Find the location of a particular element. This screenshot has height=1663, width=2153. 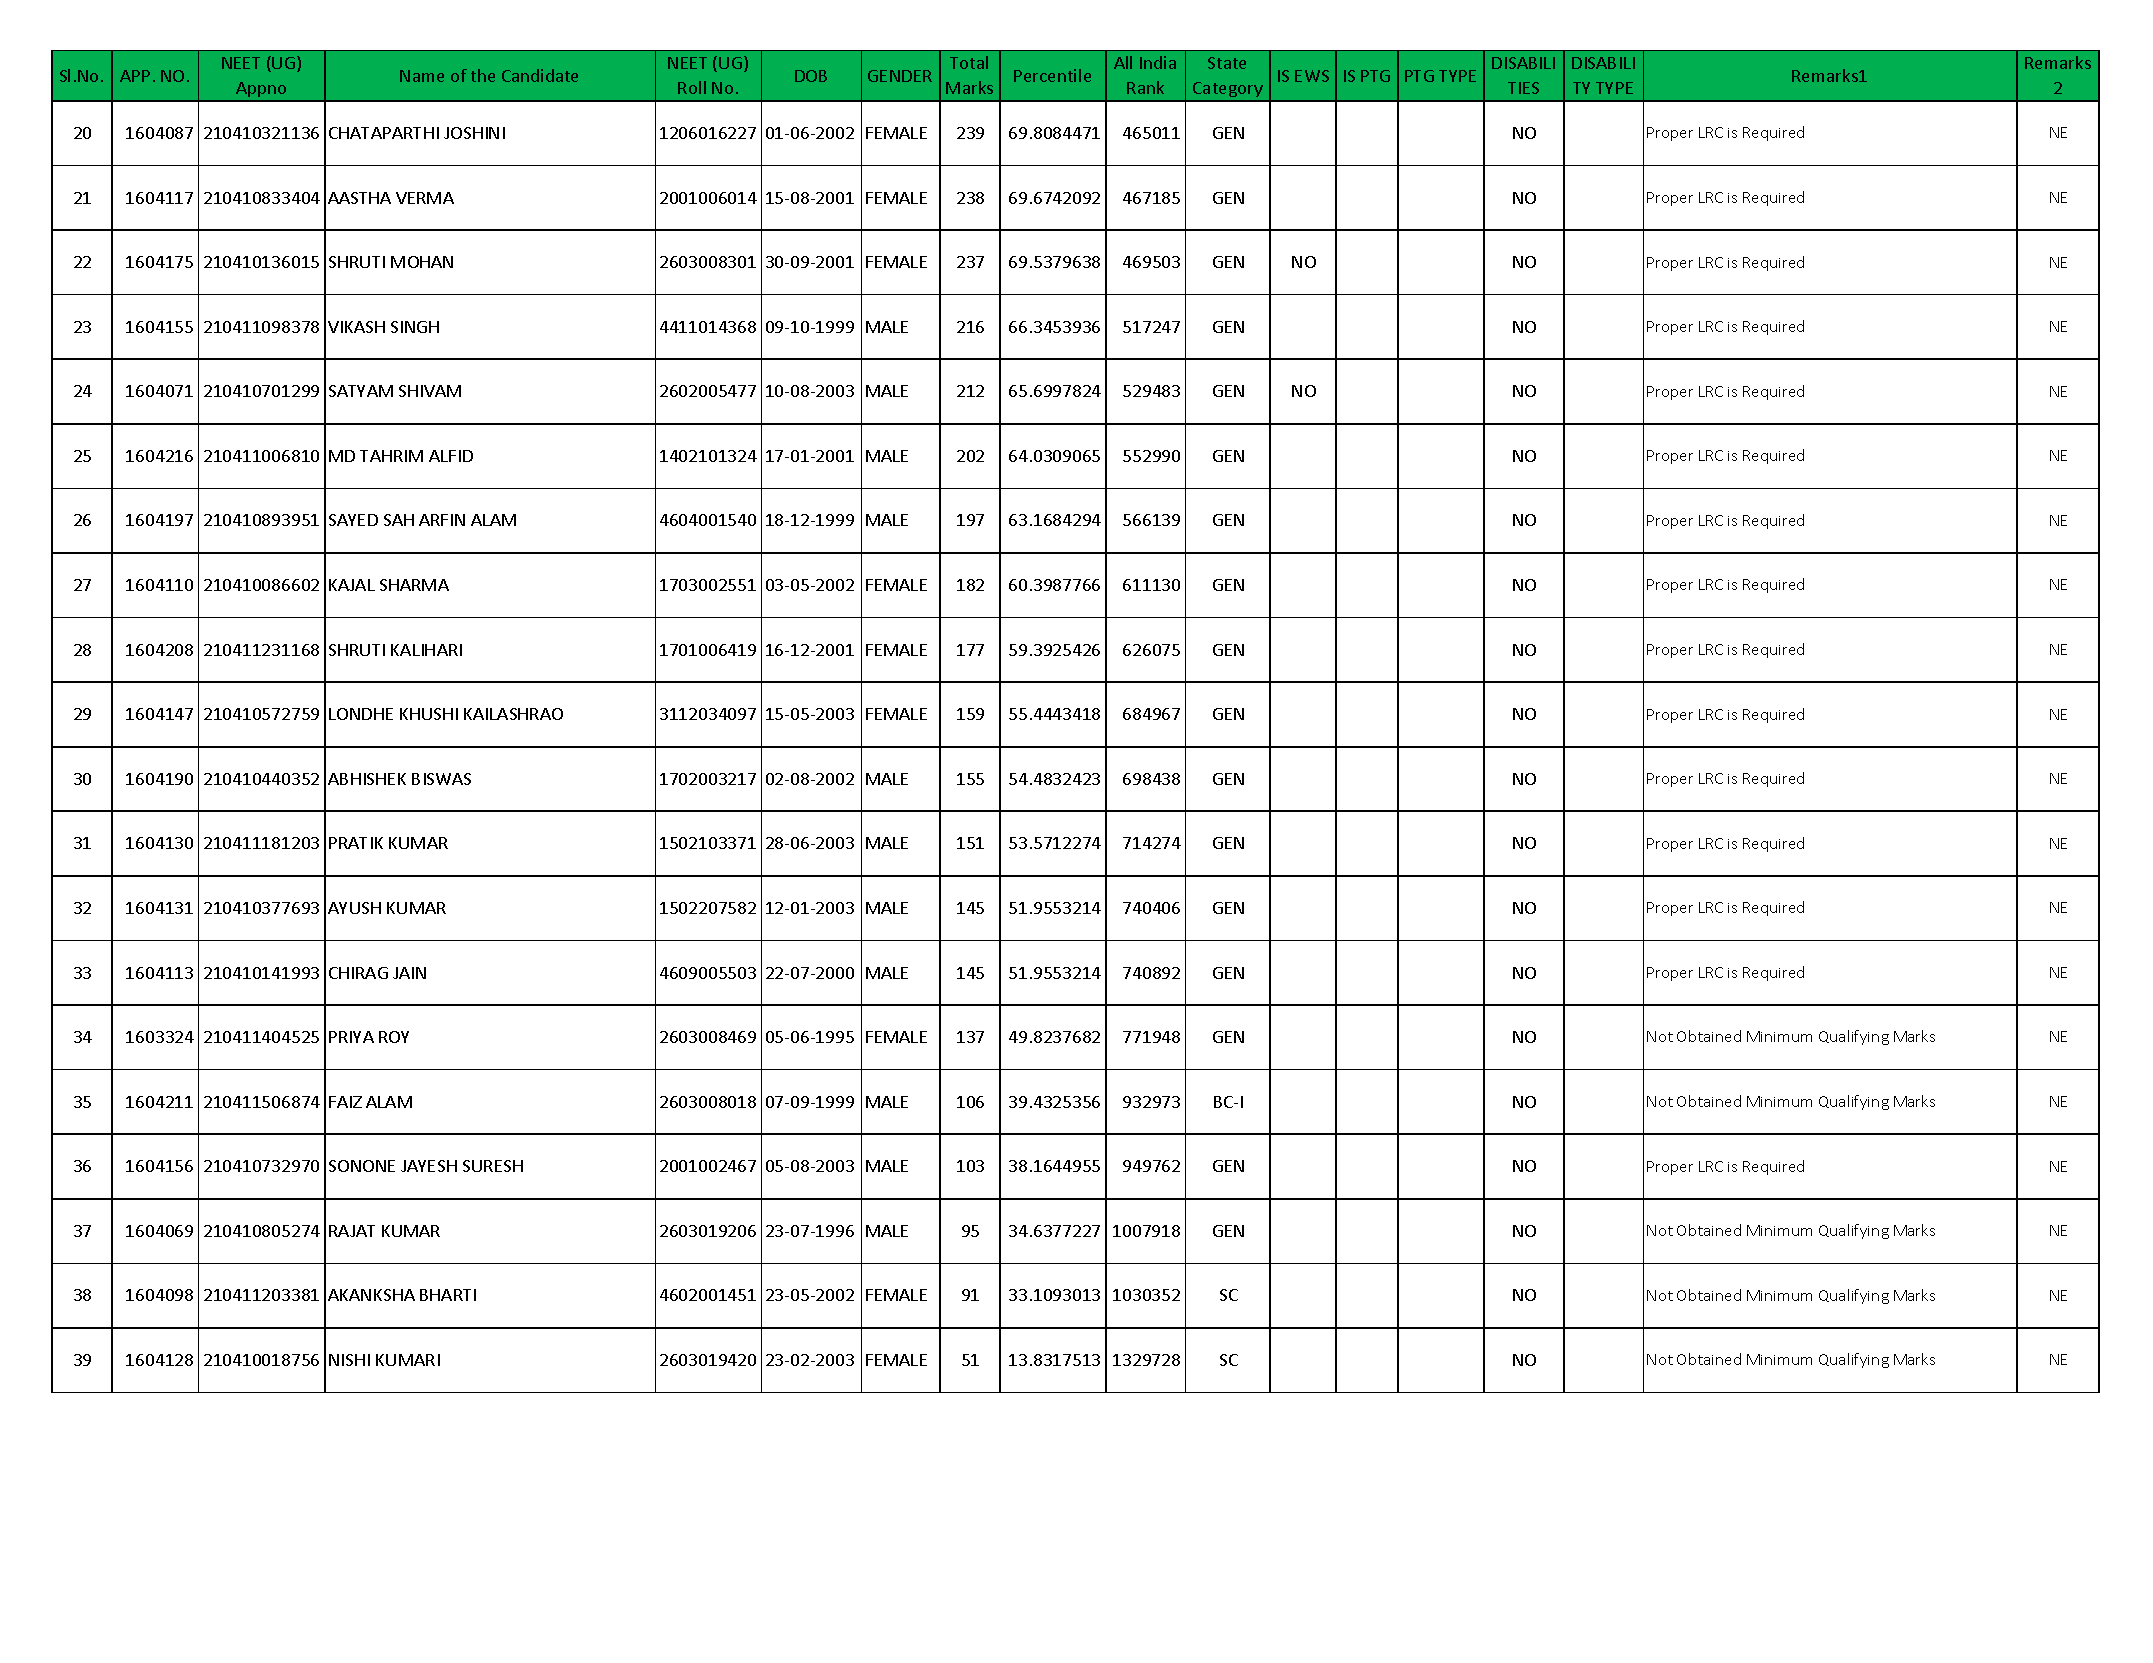

SHARMA is located at coordinates (414, 585).
